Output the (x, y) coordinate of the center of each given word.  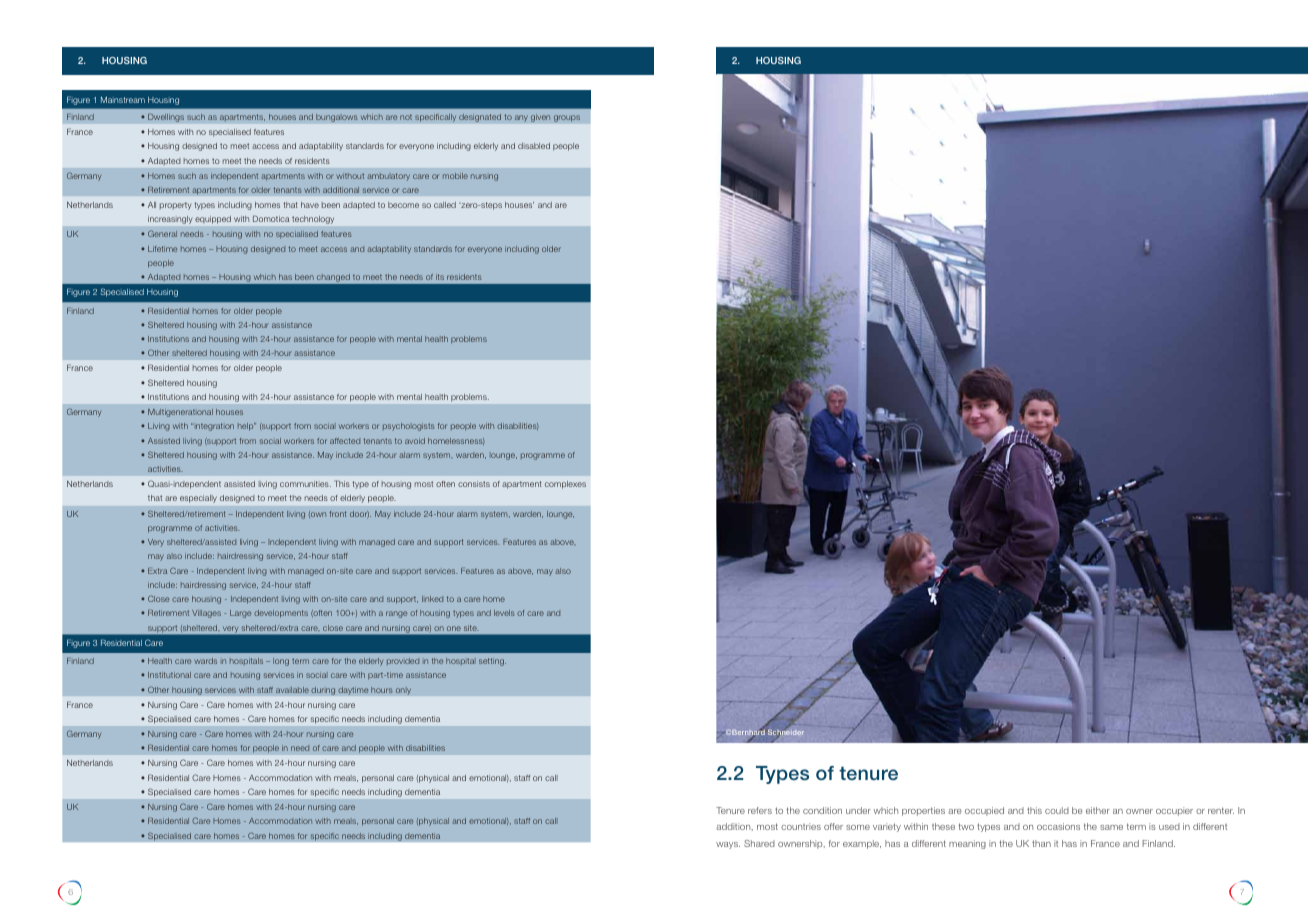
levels (504, 613)
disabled (534, 146)
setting (492, 662)
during (323, 691)
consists (474, 484)
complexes (565, 485)
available (292, 690)
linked (432, 599)
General (162, 233)
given (541, 118)
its (440, 277)
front (337, 514)
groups (567, 118)
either (1098, 810)
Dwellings (166, 117)
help (247, 427)
